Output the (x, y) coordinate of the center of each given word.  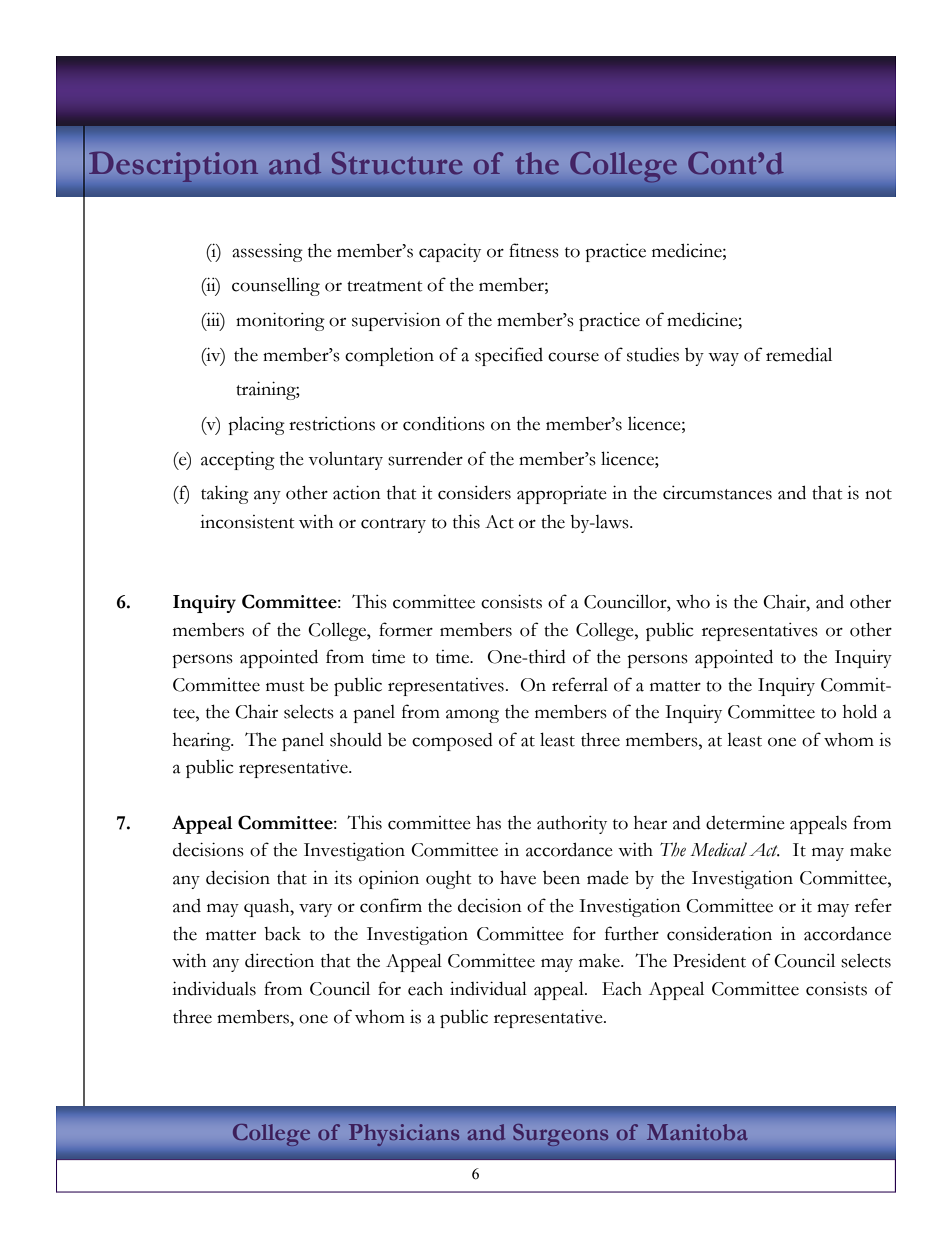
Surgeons (561, 1135)
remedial (799, 354)
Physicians (404, 1135)
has (488, 822)
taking (225, 495)
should (356, 739)
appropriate (562, 495)
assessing (267, 253)
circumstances (717, 493)
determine (745, 822)
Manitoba (697, 1132)
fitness (534, 250)
